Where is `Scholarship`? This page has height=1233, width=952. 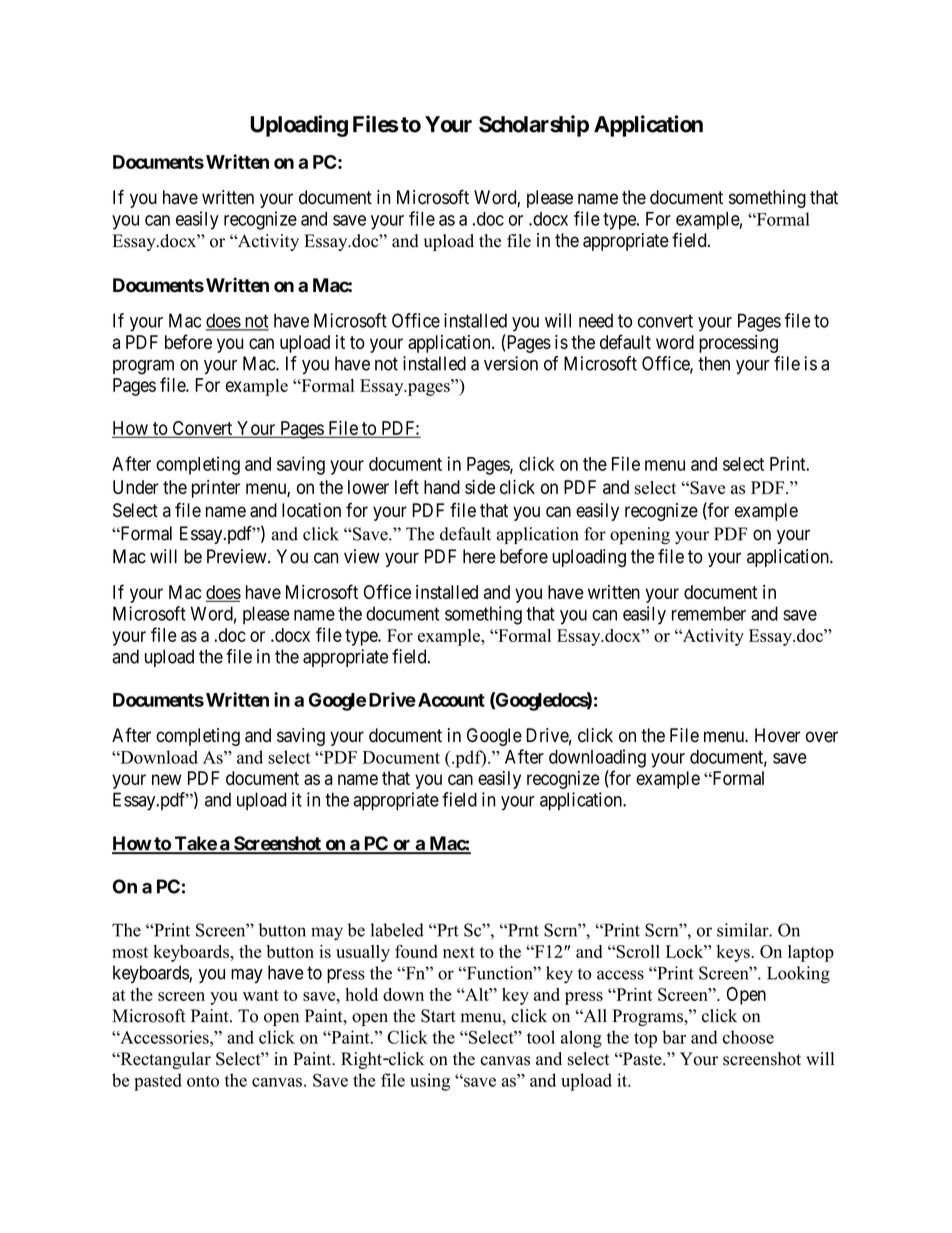 Scholarship is located at coordinates (534, 126).
